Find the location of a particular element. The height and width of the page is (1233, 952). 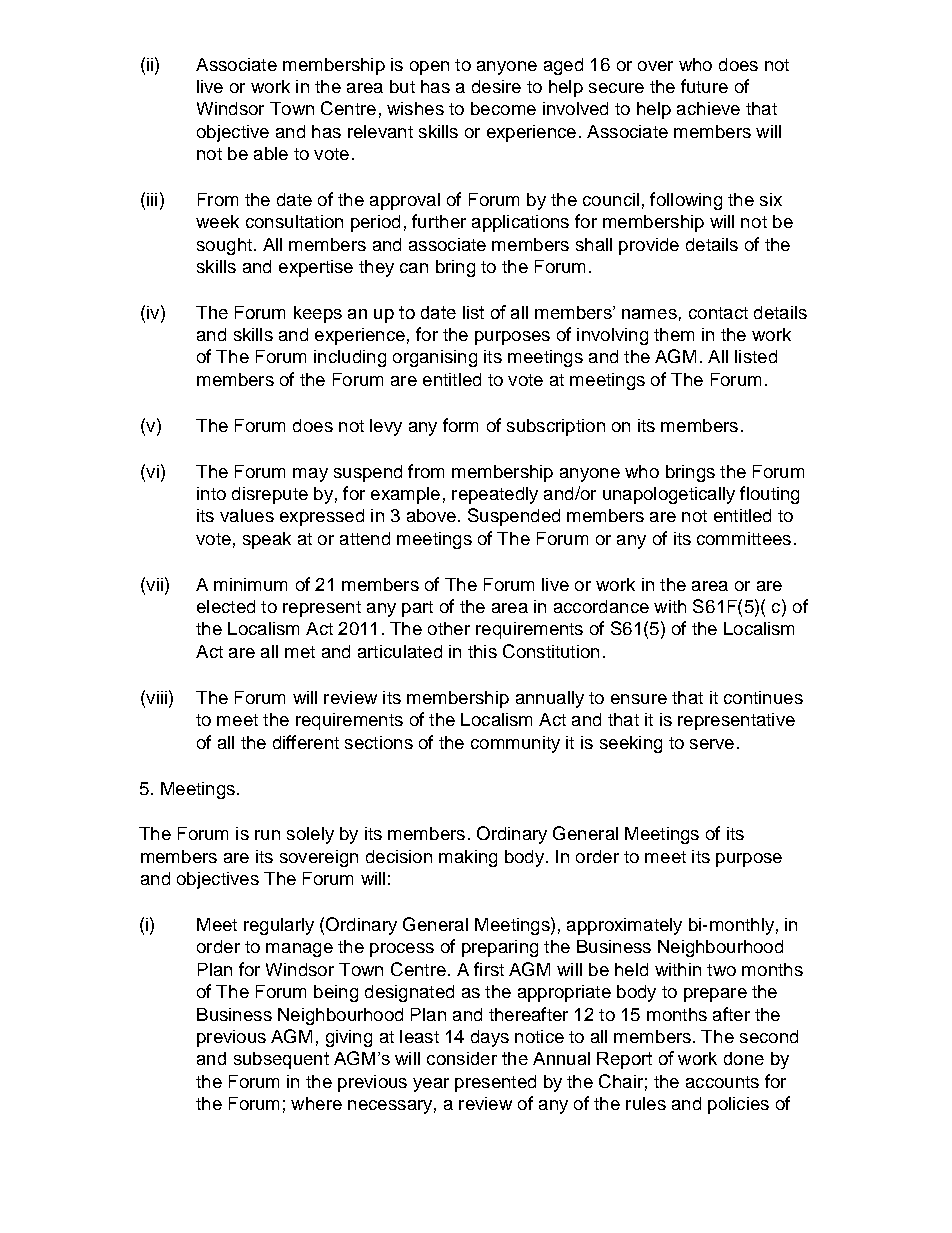

able is located at coordinates (271, 153).
